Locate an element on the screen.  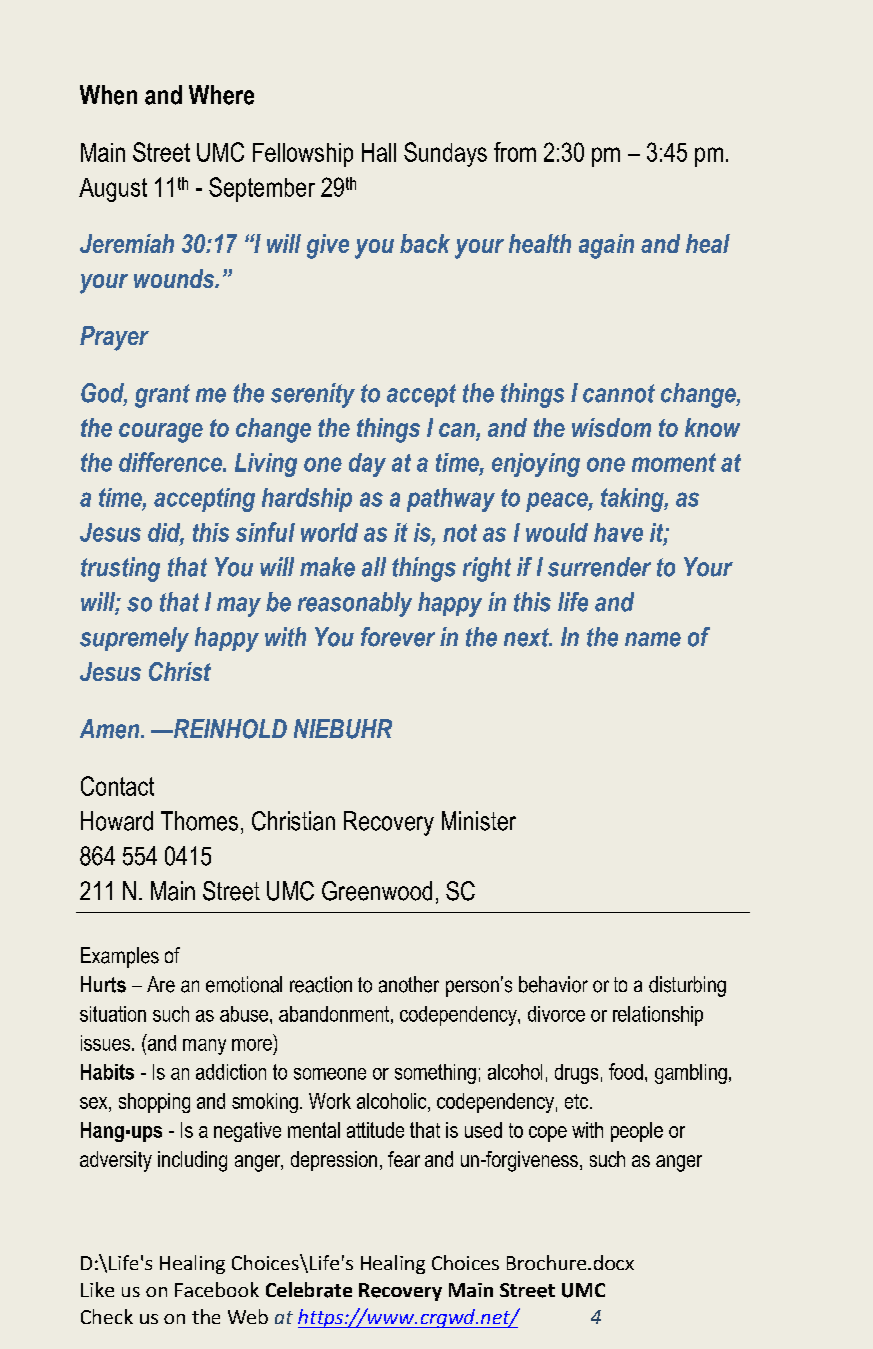
wisdom is located at coordinates (611, 427).
